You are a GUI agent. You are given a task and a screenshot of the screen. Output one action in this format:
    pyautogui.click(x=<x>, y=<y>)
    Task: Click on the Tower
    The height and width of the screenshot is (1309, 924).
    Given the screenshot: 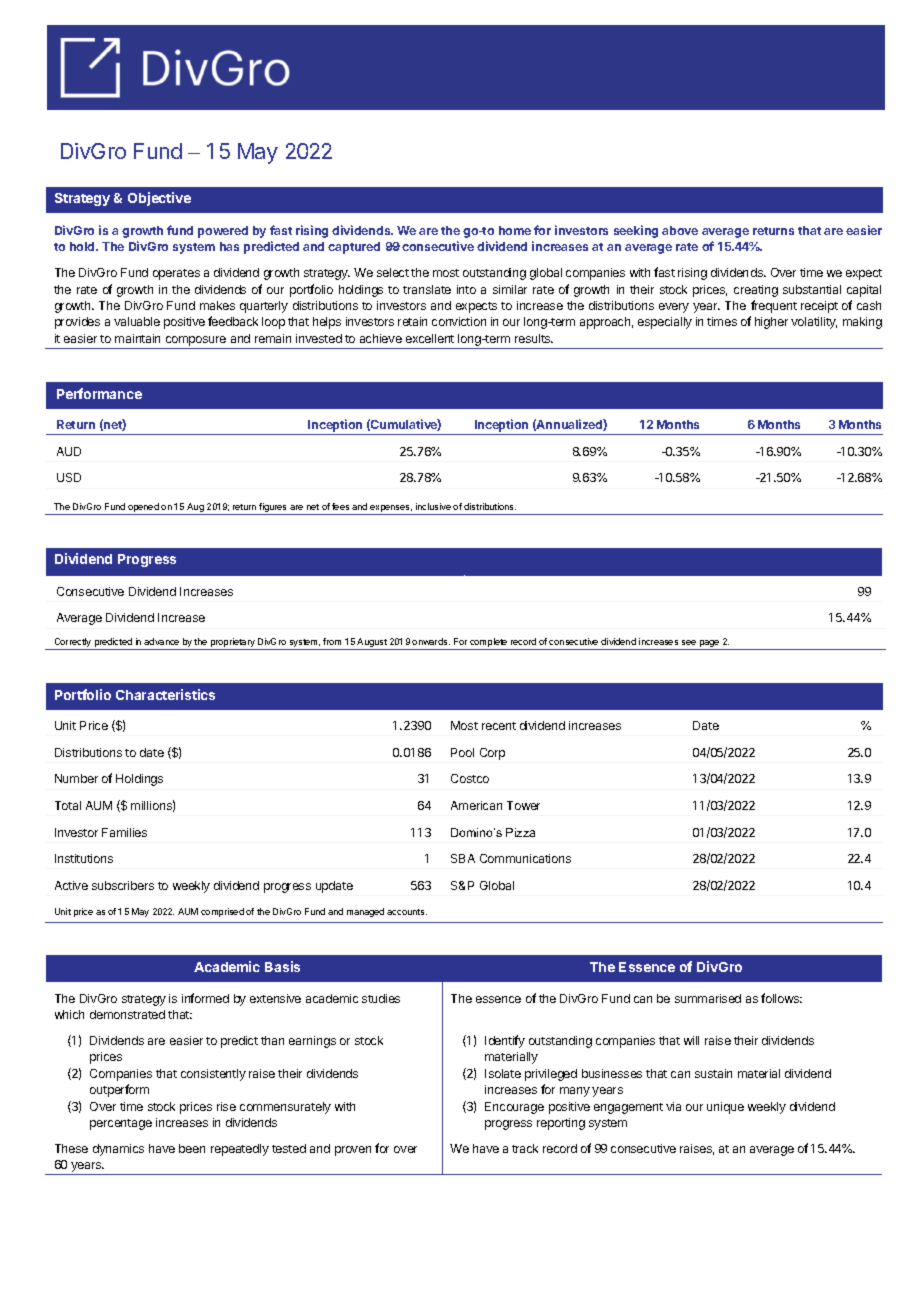 What is the action you would take?
    pyautogui.click(x=523, y=805)
